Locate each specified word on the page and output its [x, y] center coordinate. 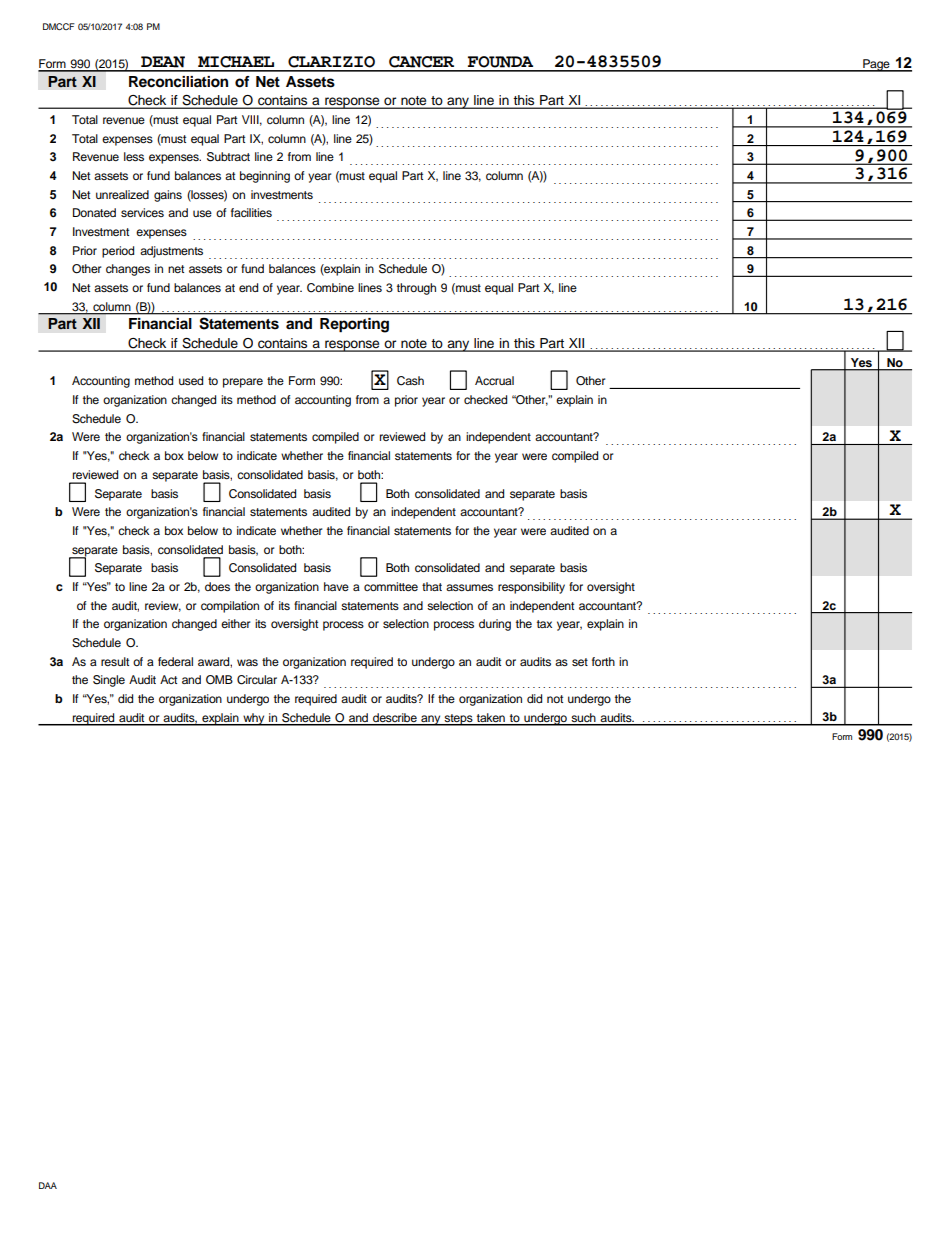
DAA [48, 1185]
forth [603, 661]
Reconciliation [178, 82]
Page [876, 65]
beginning [265, 177]
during [495, 625]
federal [175, 661]
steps [459, 720]
